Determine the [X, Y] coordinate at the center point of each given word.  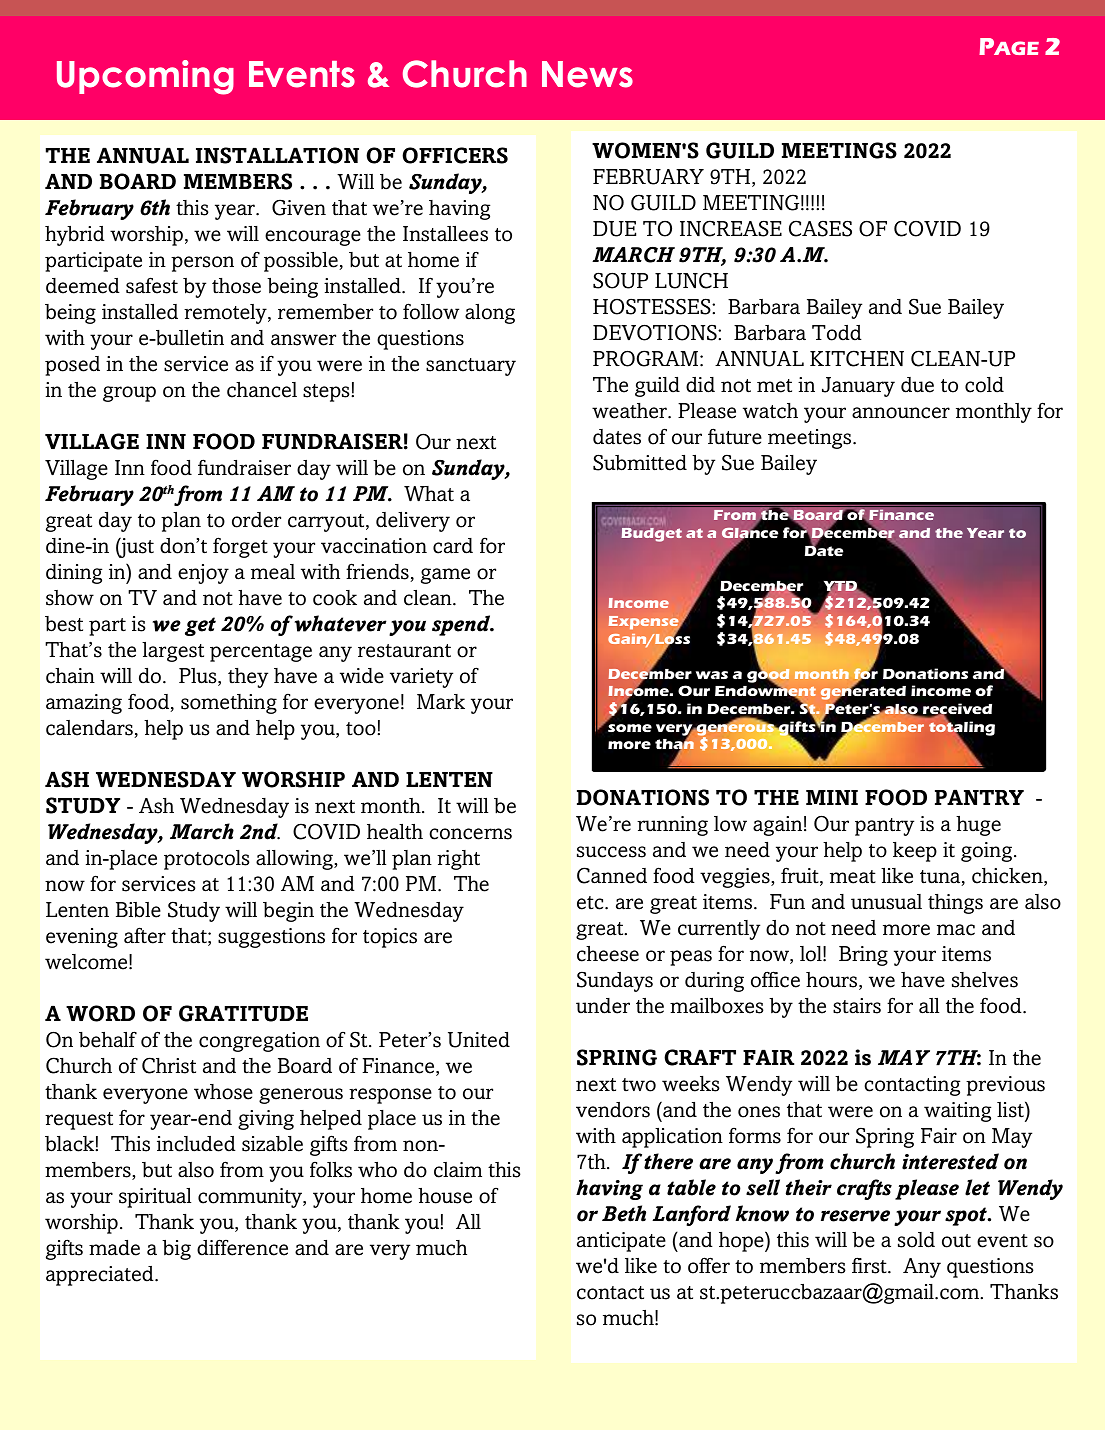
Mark [441, 702]
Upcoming [145, 77]
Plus [199, 677]
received [956, 710]
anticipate [621, 1242]
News [587, 74]
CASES [820, 228]
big [176, 1249]
